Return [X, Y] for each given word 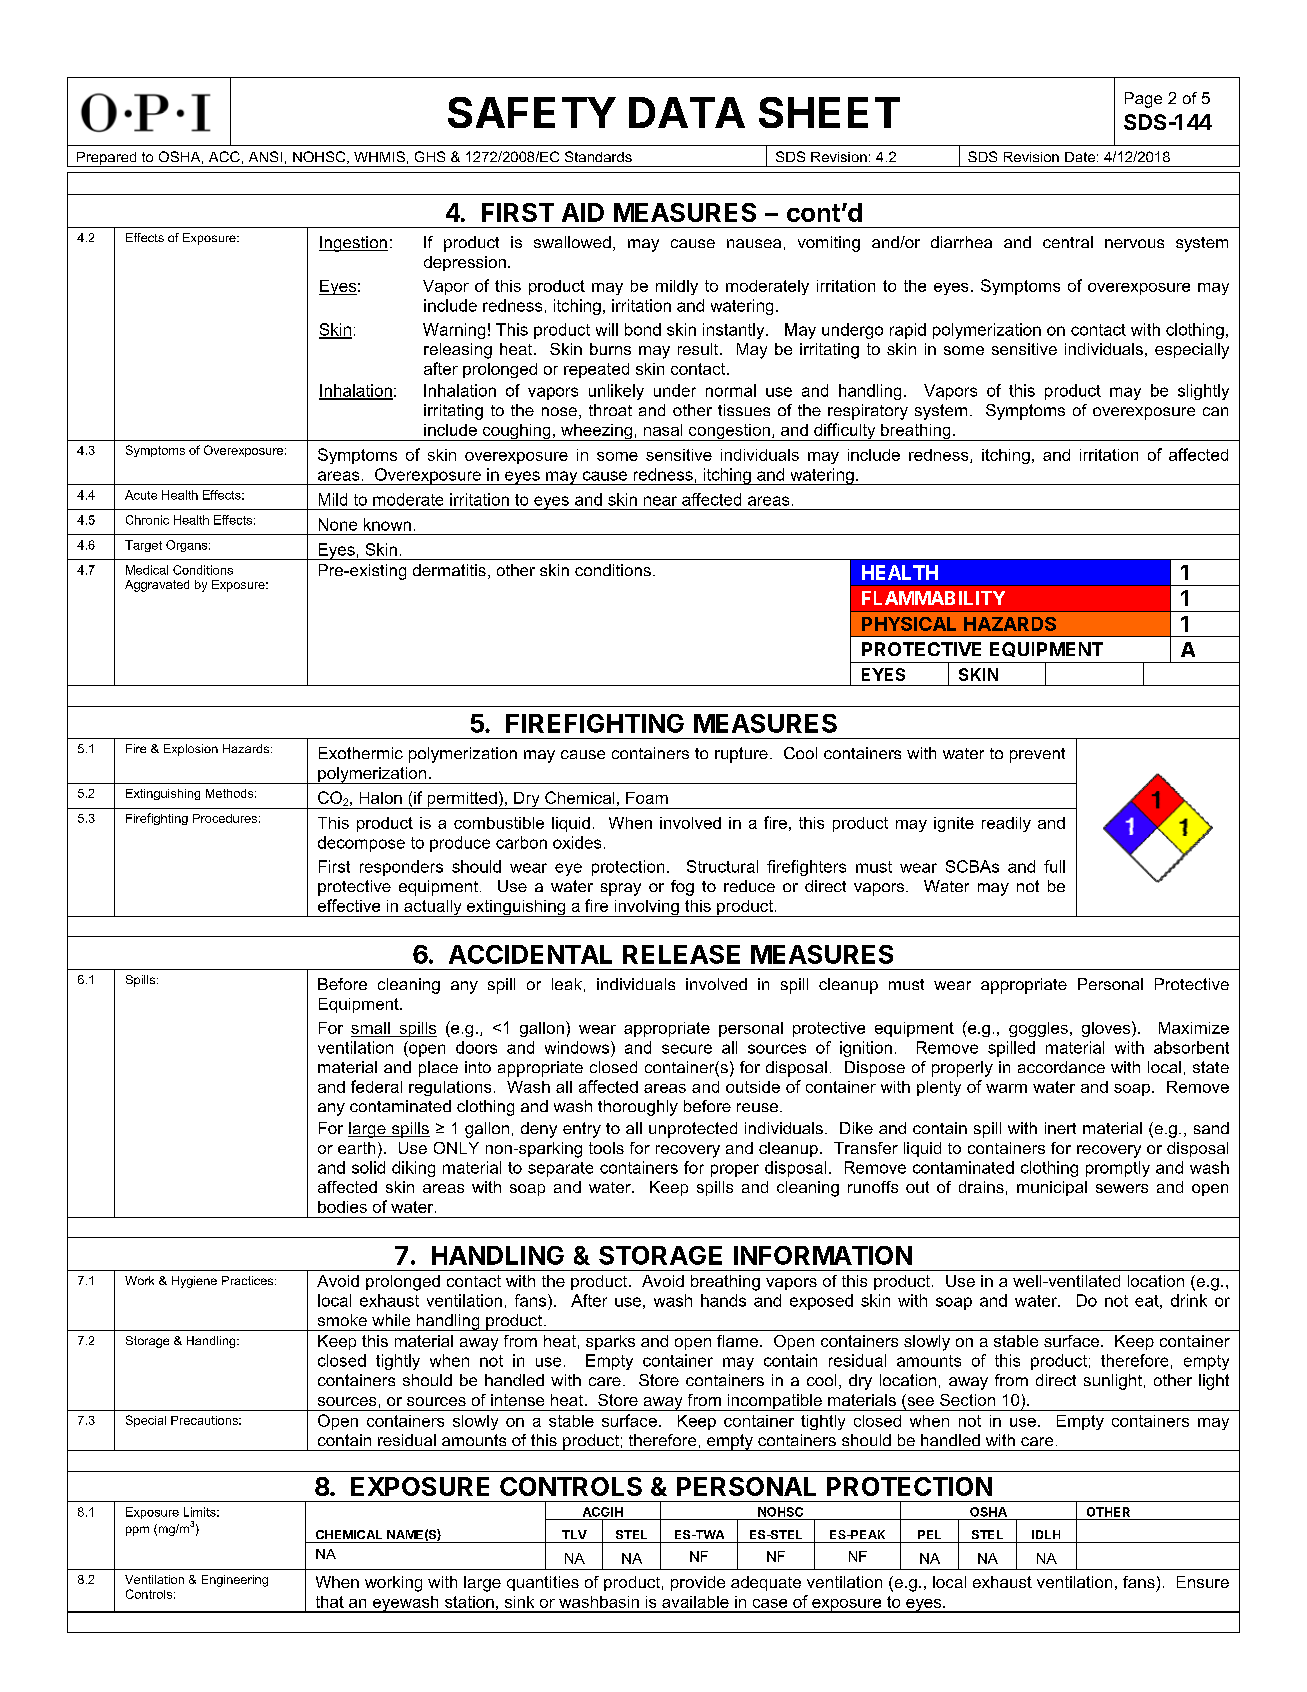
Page [1143, 100]
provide [698, 1583]
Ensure [1203, 1582]
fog [682, 888]
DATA [687, 112]
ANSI [265, 156]
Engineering [235, 1581]
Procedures [225, 818]
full [1054, 866]
